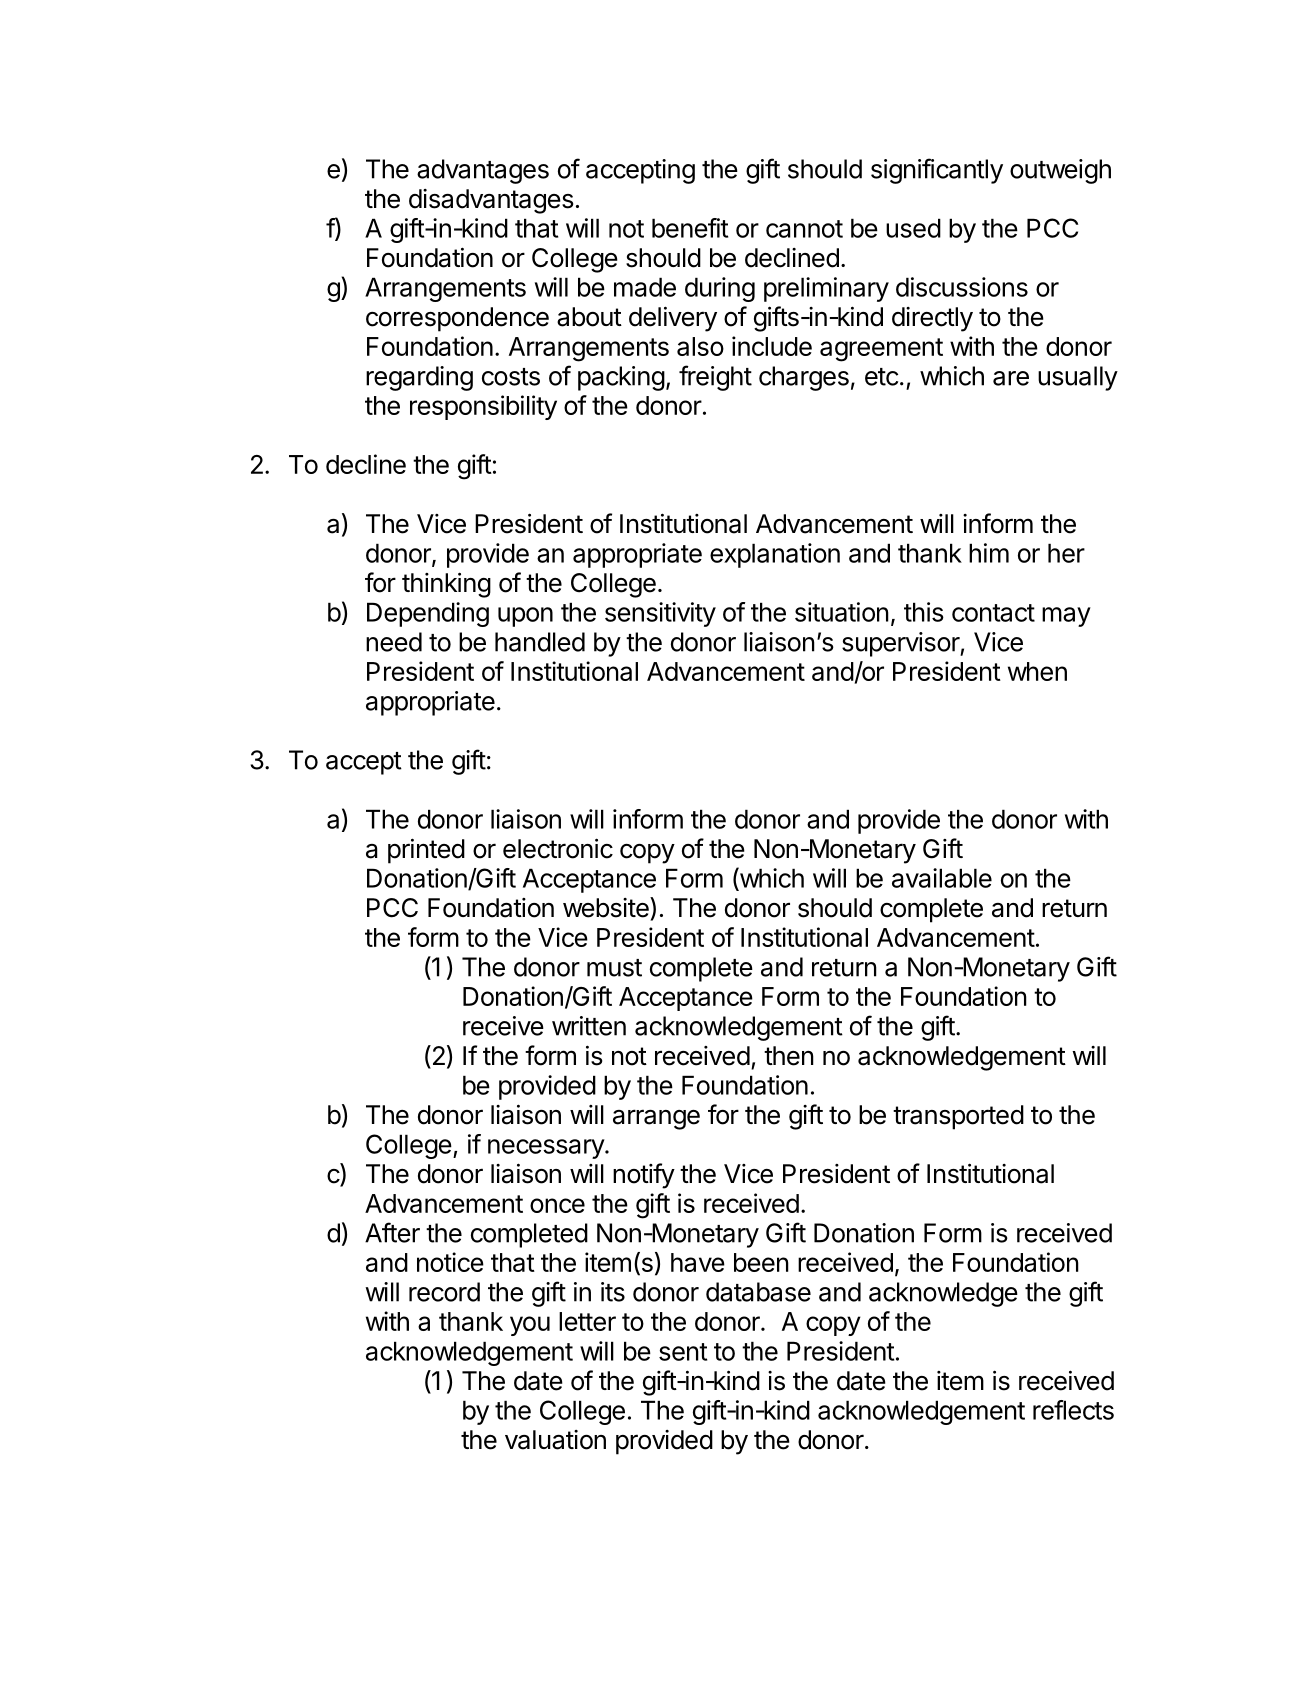 The height and width of the screenshot is (1696, 1311). I want to click on valuation, so click(555, 1440).
